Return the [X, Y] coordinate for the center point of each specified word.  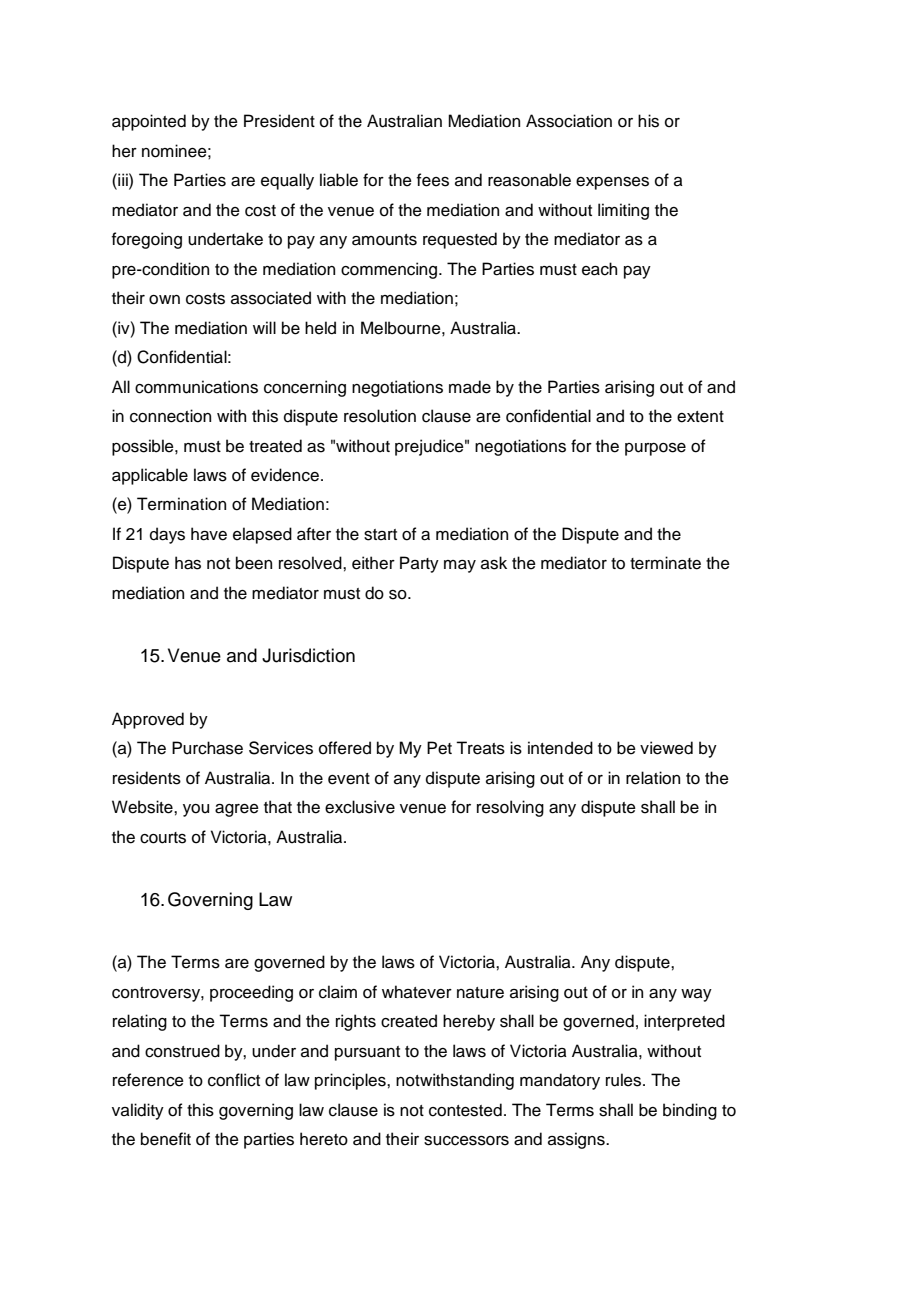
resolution [380, 416]
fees [433, 180]
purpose [655, 449]
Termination [181, 504]
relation [653, 778]
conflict [234, 1080]
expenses [612, 183]
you [196, 810]
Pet [439, 748]
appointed [149, 122]
